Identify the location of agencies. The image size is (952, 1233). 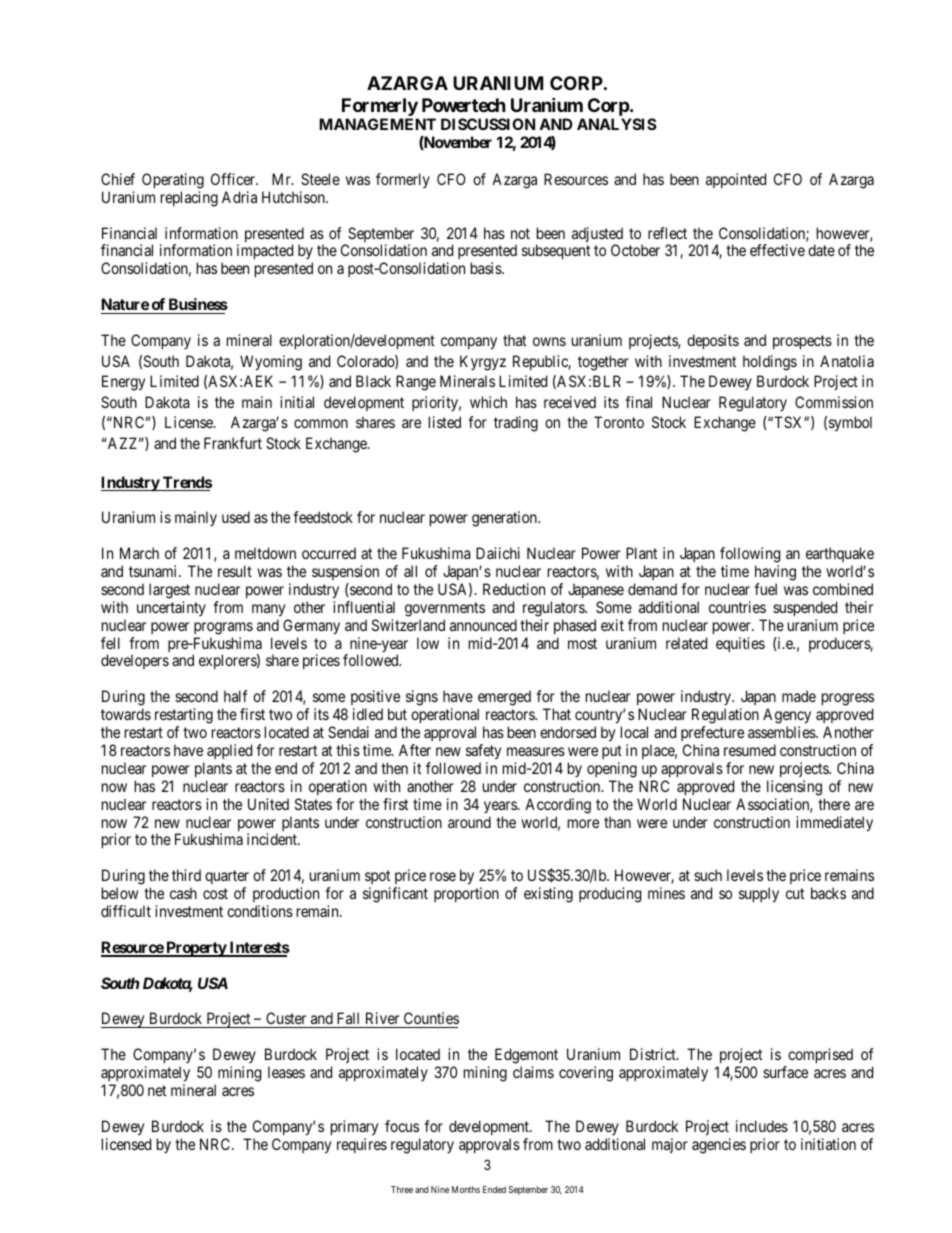
(719, 1146).
